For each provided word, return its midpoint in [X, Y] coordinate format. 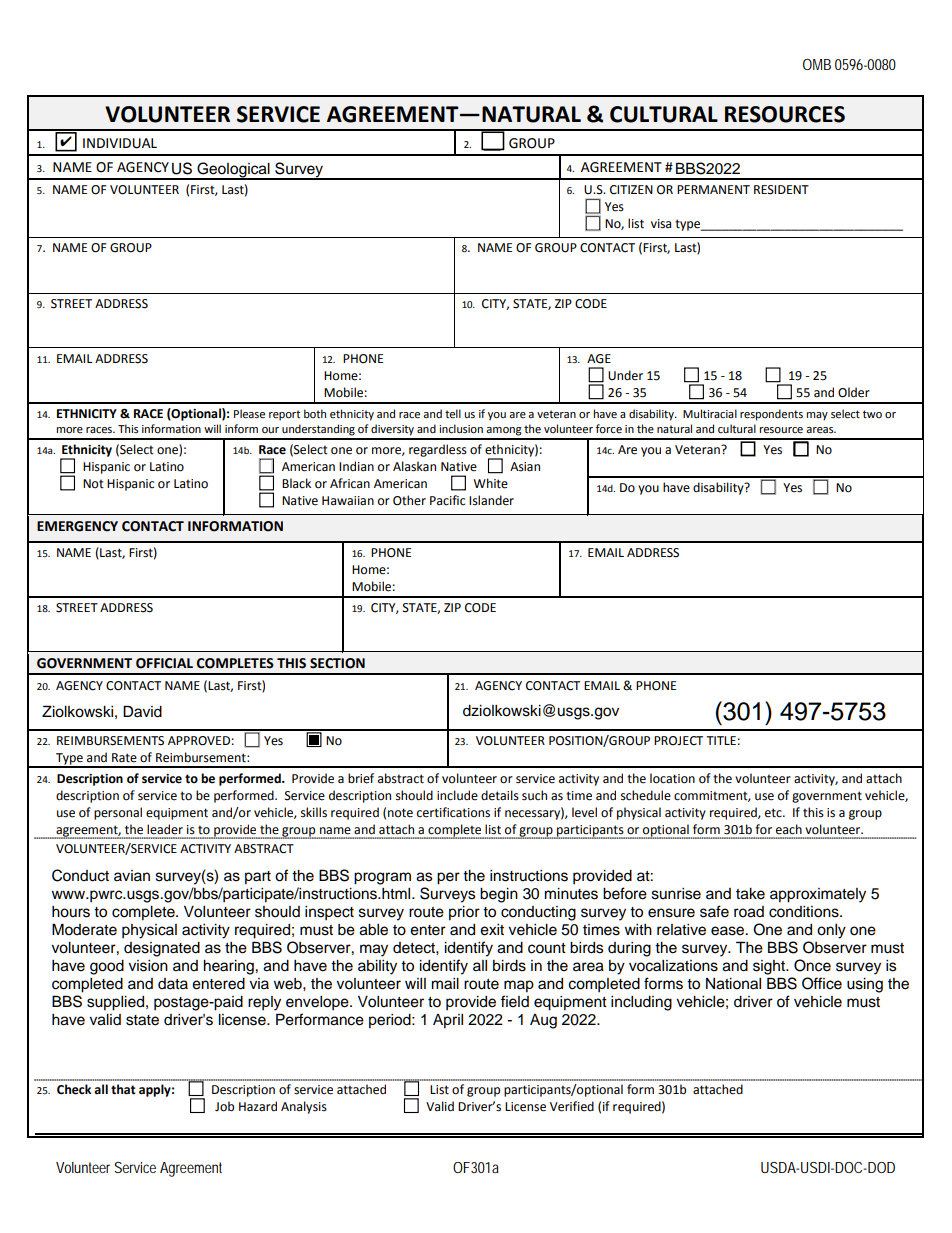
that [123, 1089]
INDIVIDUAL [120, 143]
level [584, 812]
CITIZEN [631, 190]
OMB [817, 64]
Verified [572, 1106]
